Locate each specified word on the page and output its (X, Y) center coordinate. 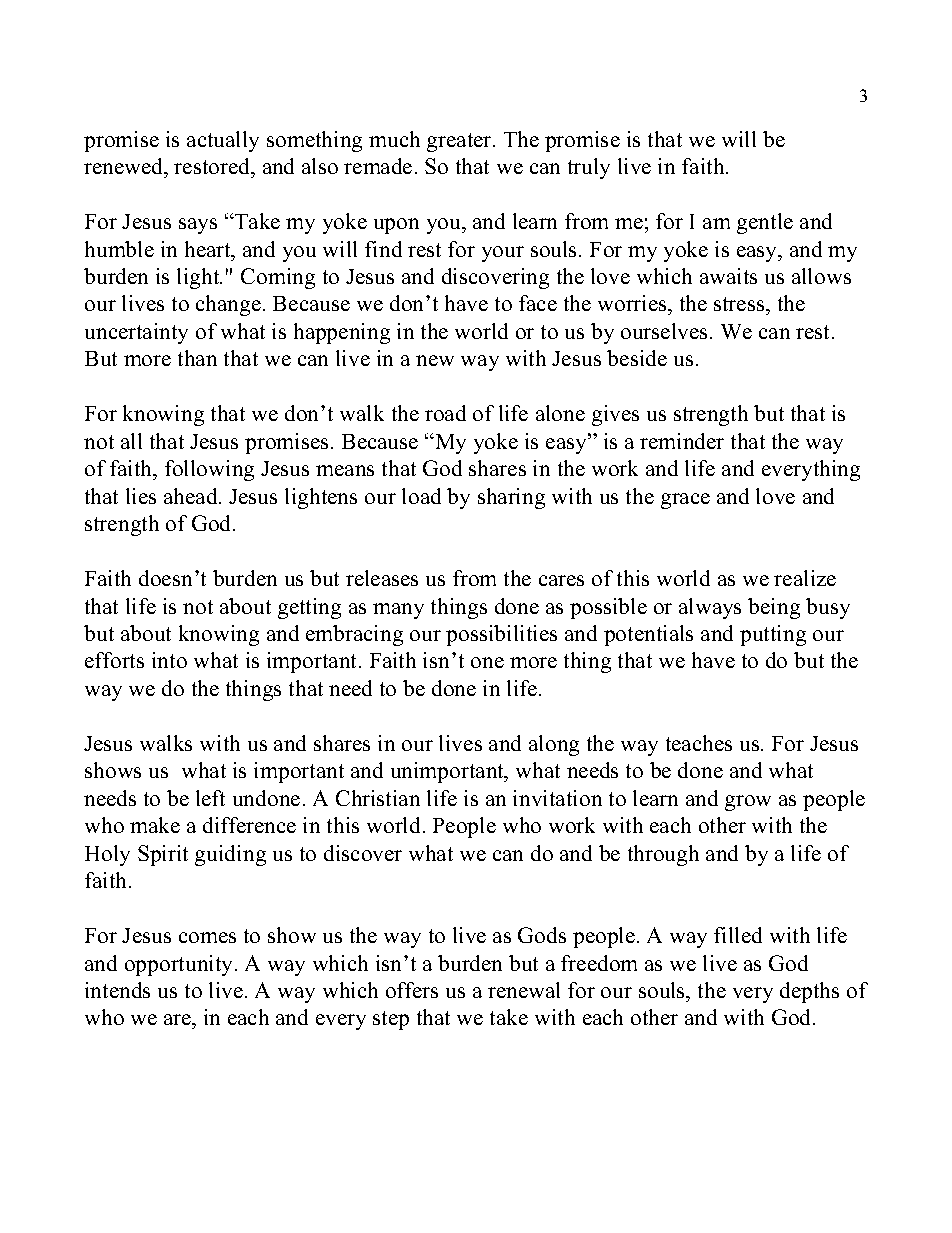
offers (412, 990)
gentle (765, 223)
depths (809, 992)
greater (460, 142)
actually (223, 141)
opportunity (178, 965)
